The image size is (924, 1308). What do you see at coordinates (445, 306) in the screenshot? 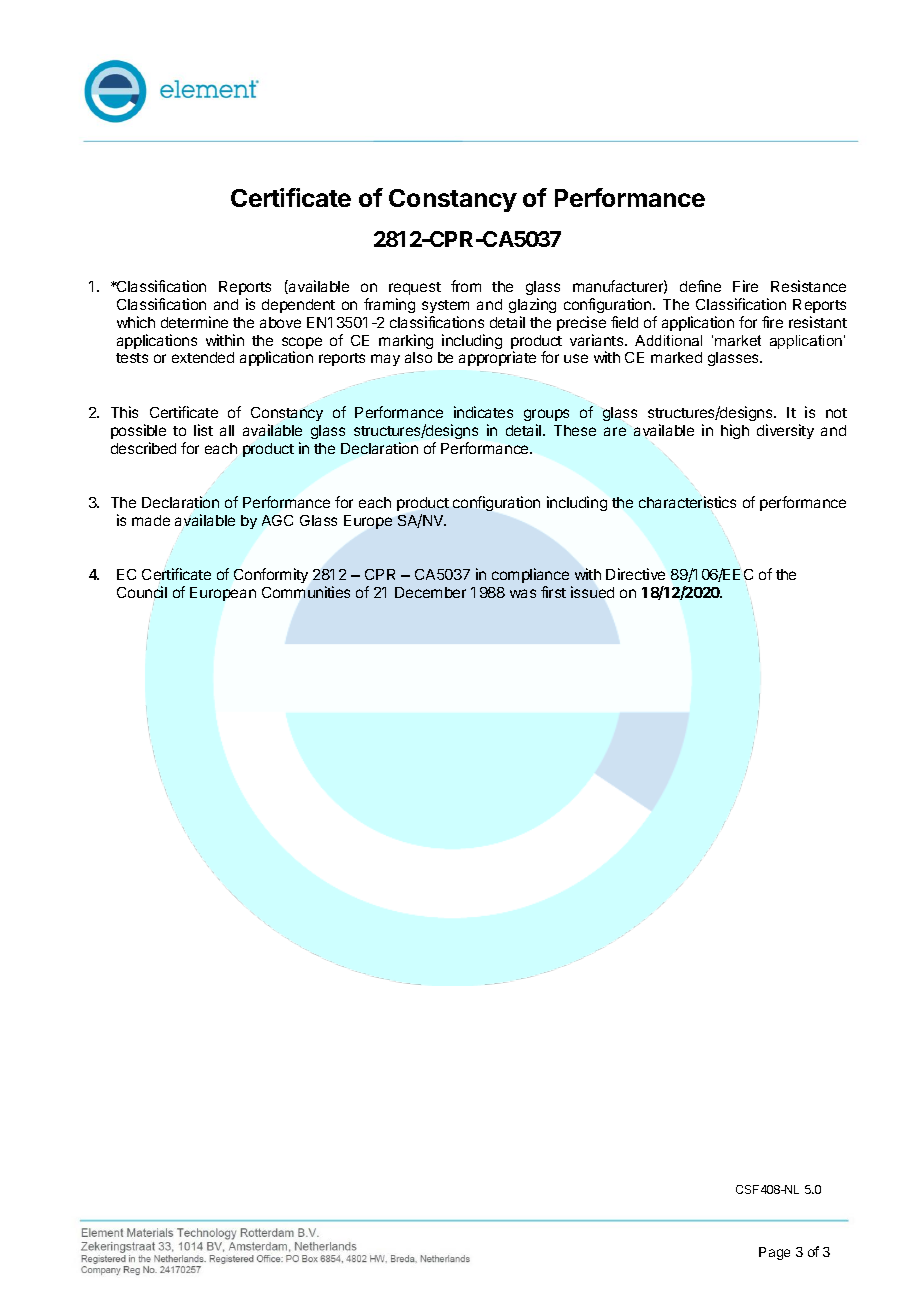
I see `system` at bounding box center [445, 306].
